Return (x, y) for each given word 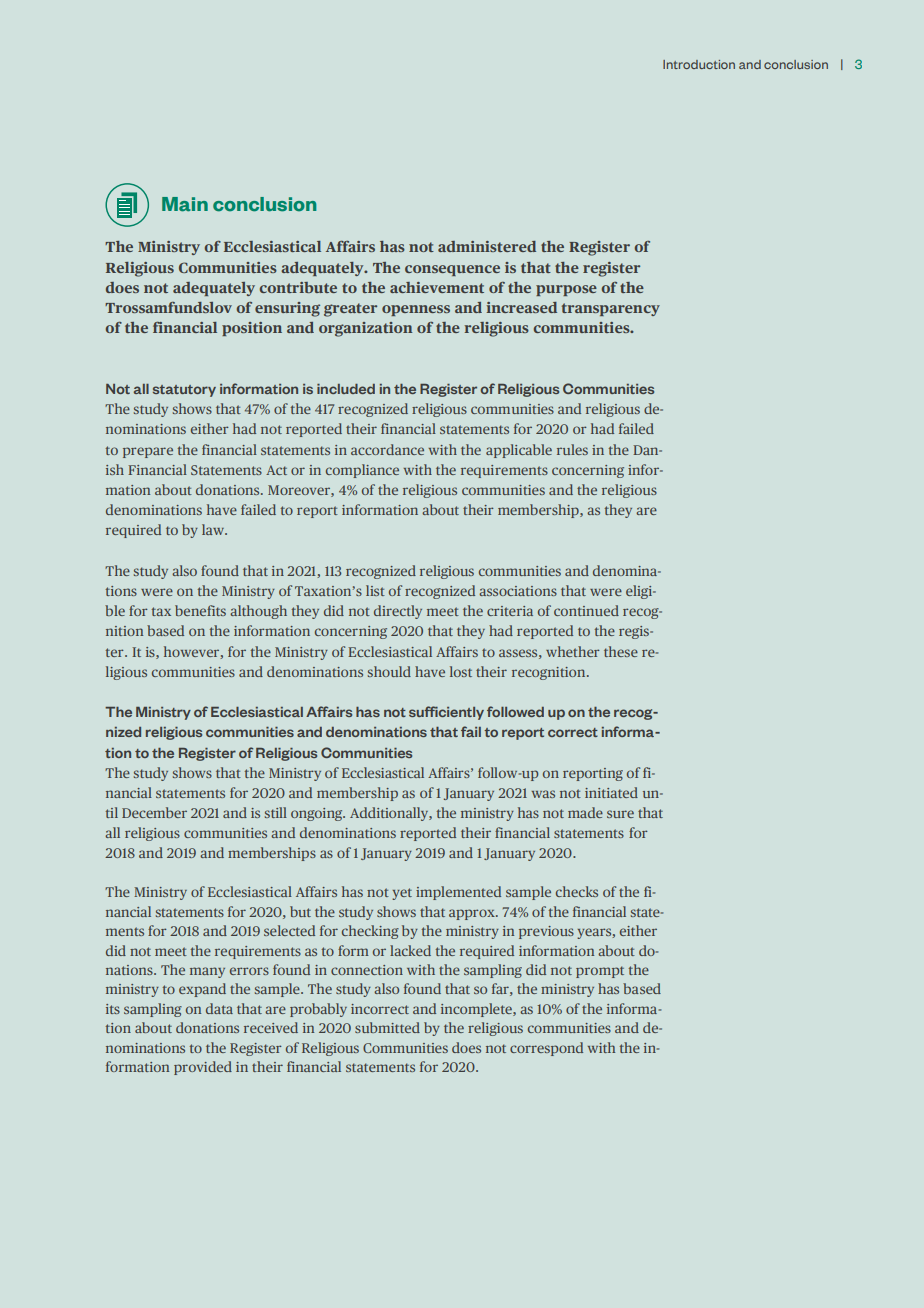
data (219, 1008)
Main (185, 204)
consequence (452, 270)
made (585, 812)
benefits (200, 610)
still (276, 812)
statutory (184, 391)
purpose (566, 290)
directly (398, 612)
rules (572, 449)
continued (586, 610)
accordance (387, 449)
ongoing (318, 814)
